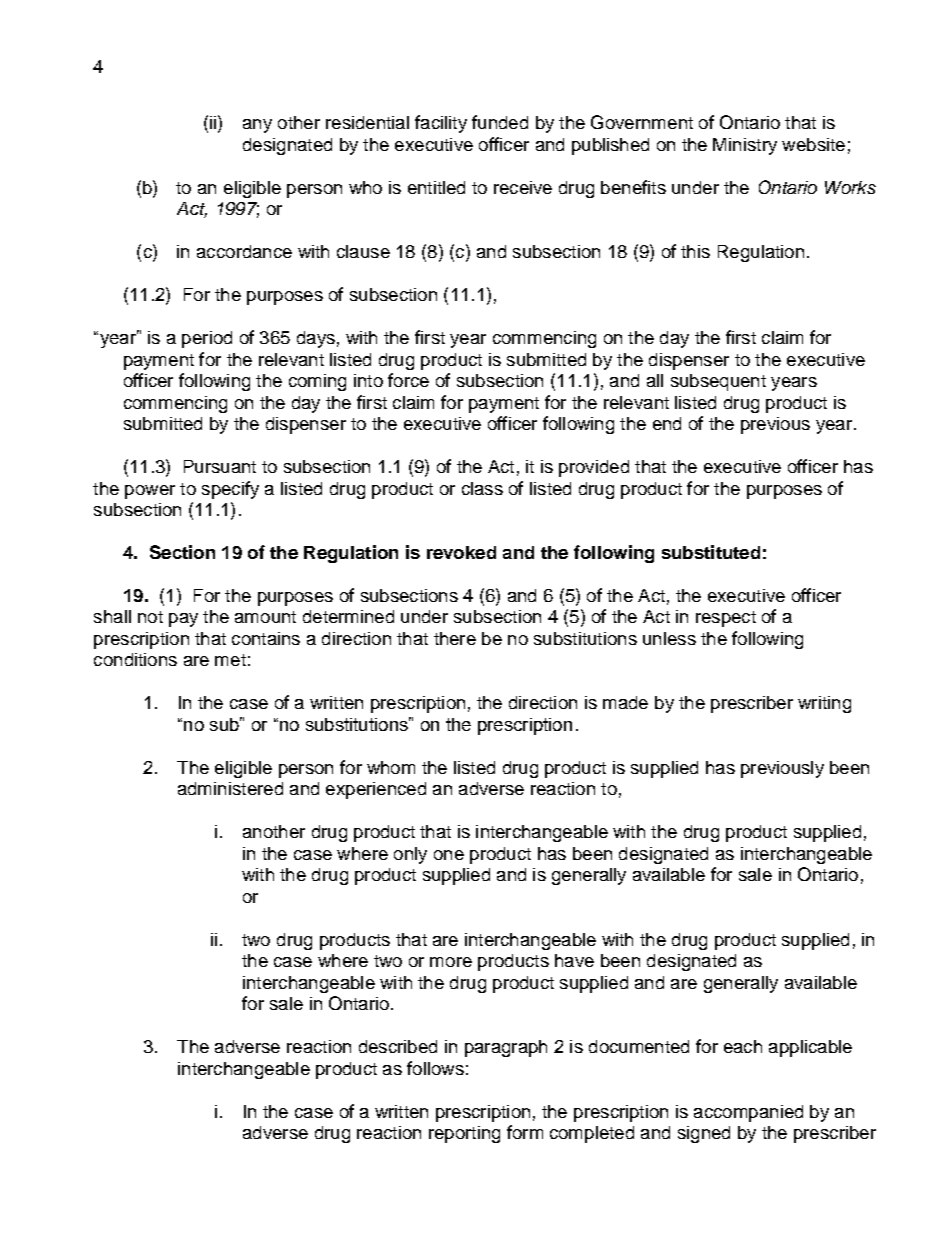 Image resolution: width=952 pixels, height=1233 pixels. What do you see at coordinates (464, 1134) in the page?
I see `reporting` at bounding box center [464, 1134].
